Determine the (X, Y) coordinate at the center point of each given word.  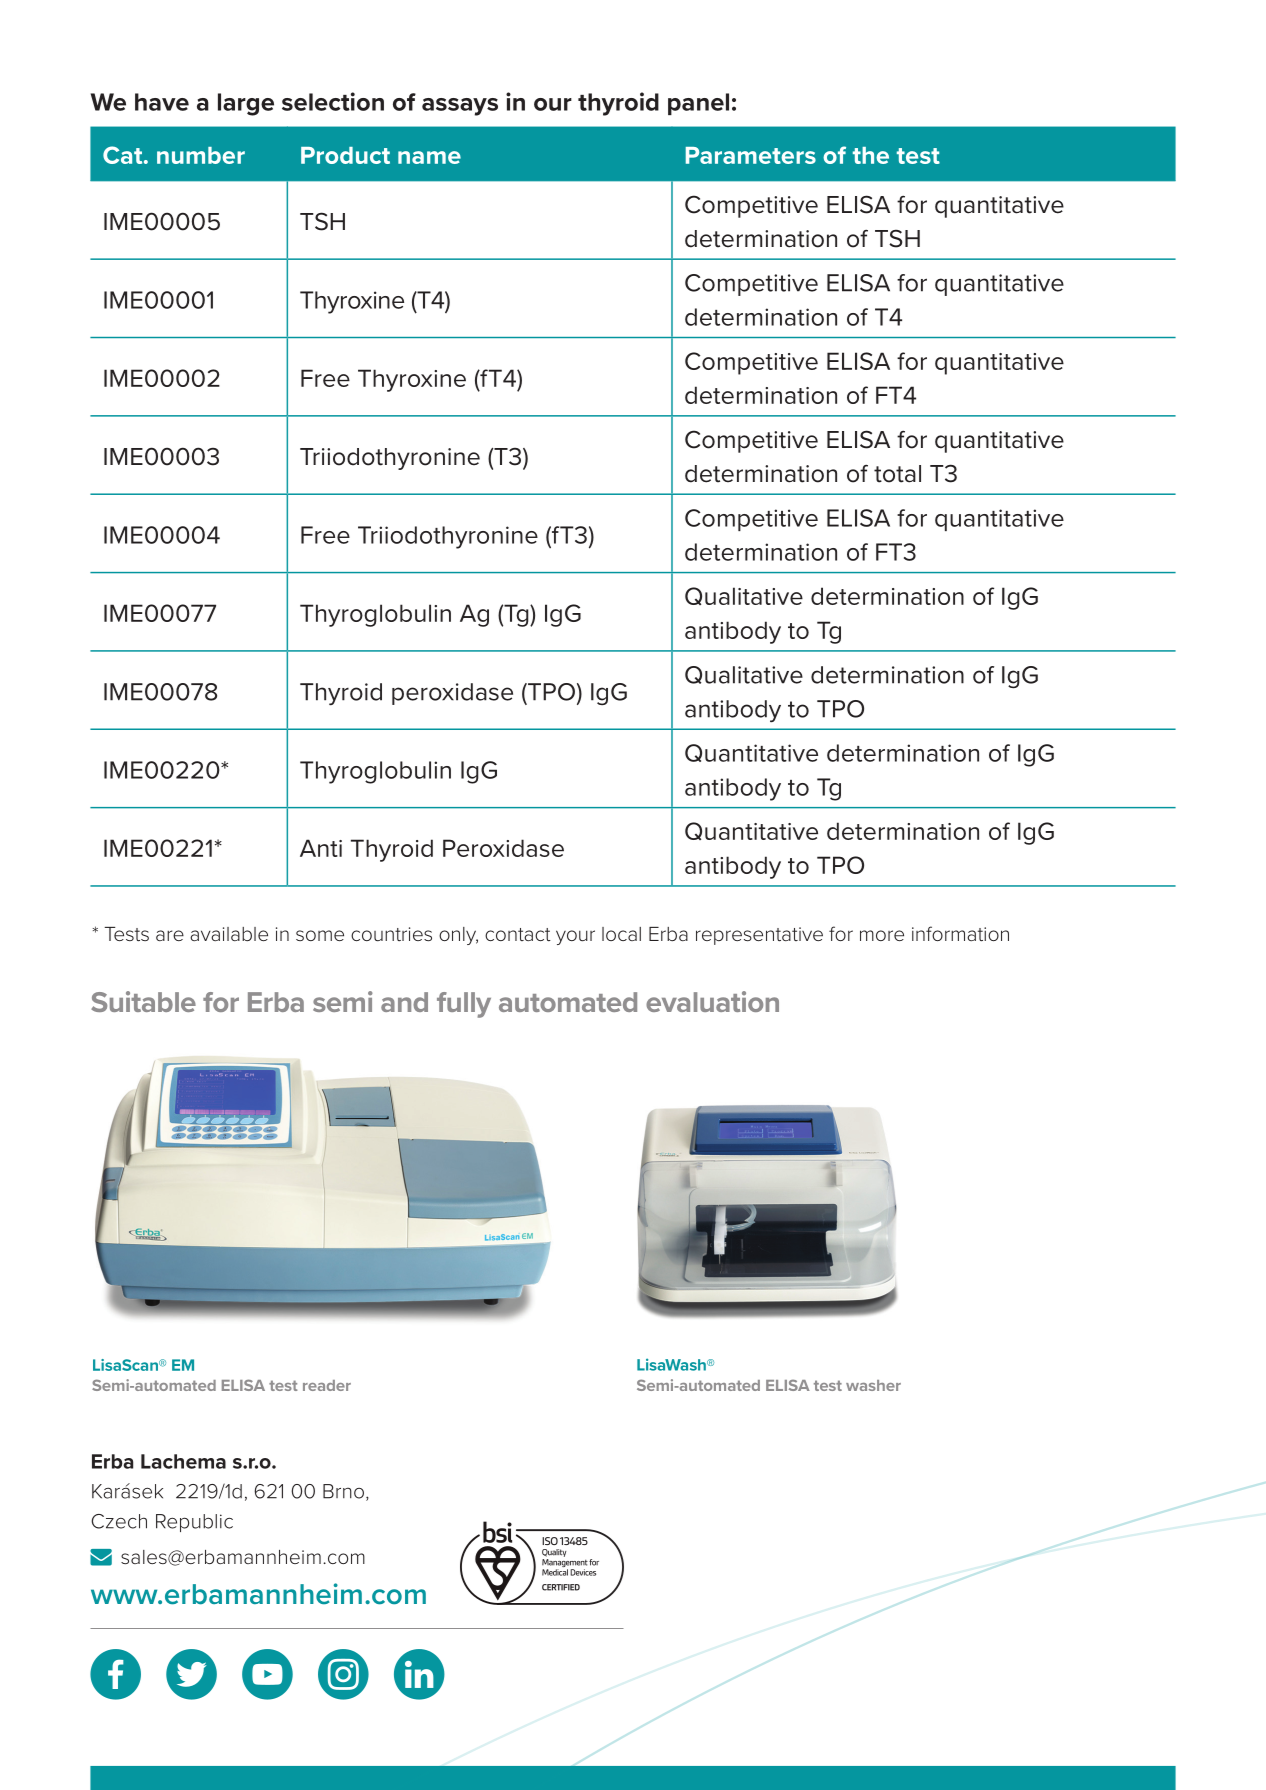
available (229, 934)
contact (518, 934)
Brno (345, 1492)
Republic (194, 1523)
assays (460, 107)
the (871, 155)
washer (873, 1385)
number (201, 155)
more (882, 935)
